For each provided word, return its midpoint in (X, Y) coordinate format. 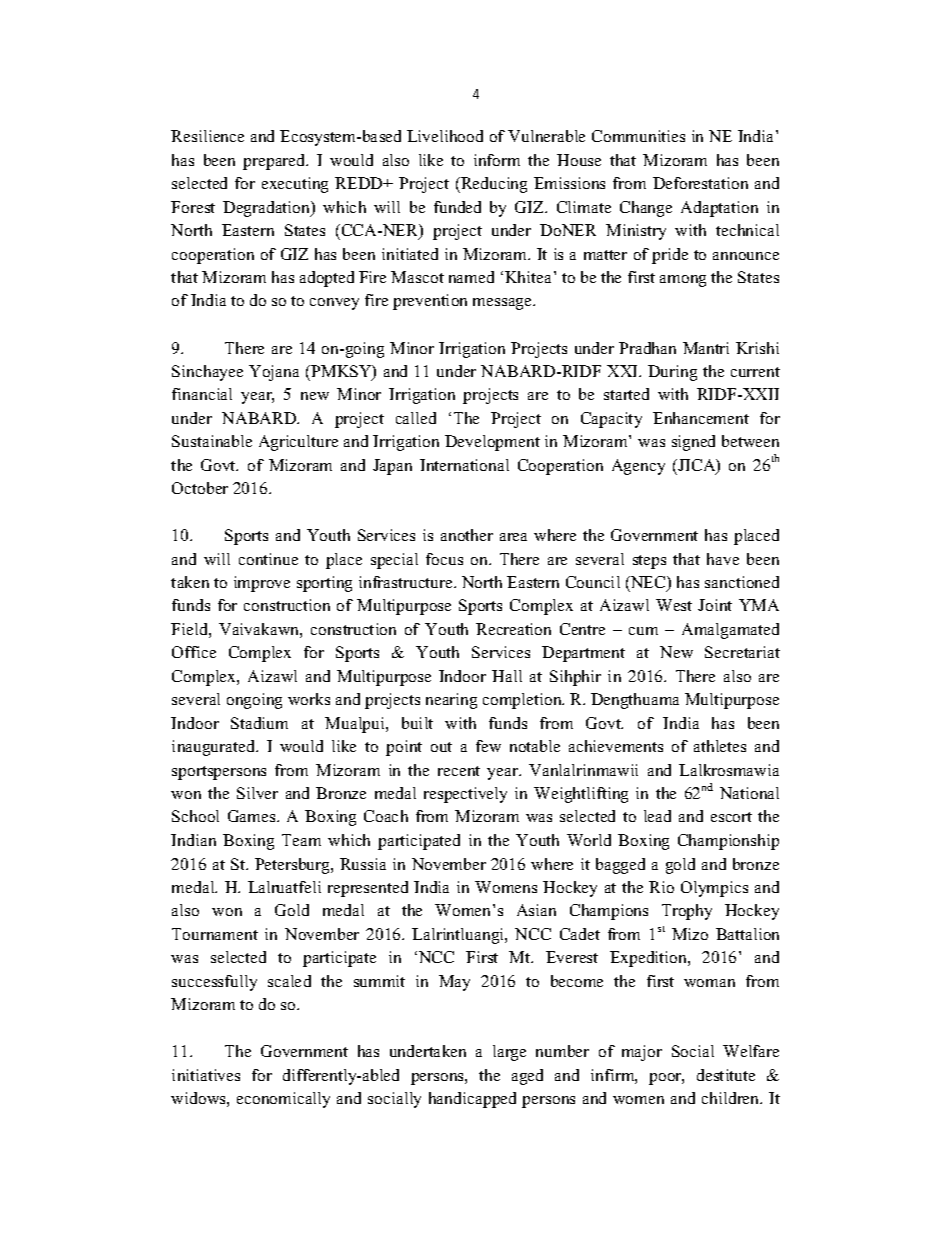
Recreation (513, 629)
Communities (638, 136)
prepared (275, 162)
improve (262, 584)
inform (497, 160)
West (674, 605)
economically (283, 1100)
